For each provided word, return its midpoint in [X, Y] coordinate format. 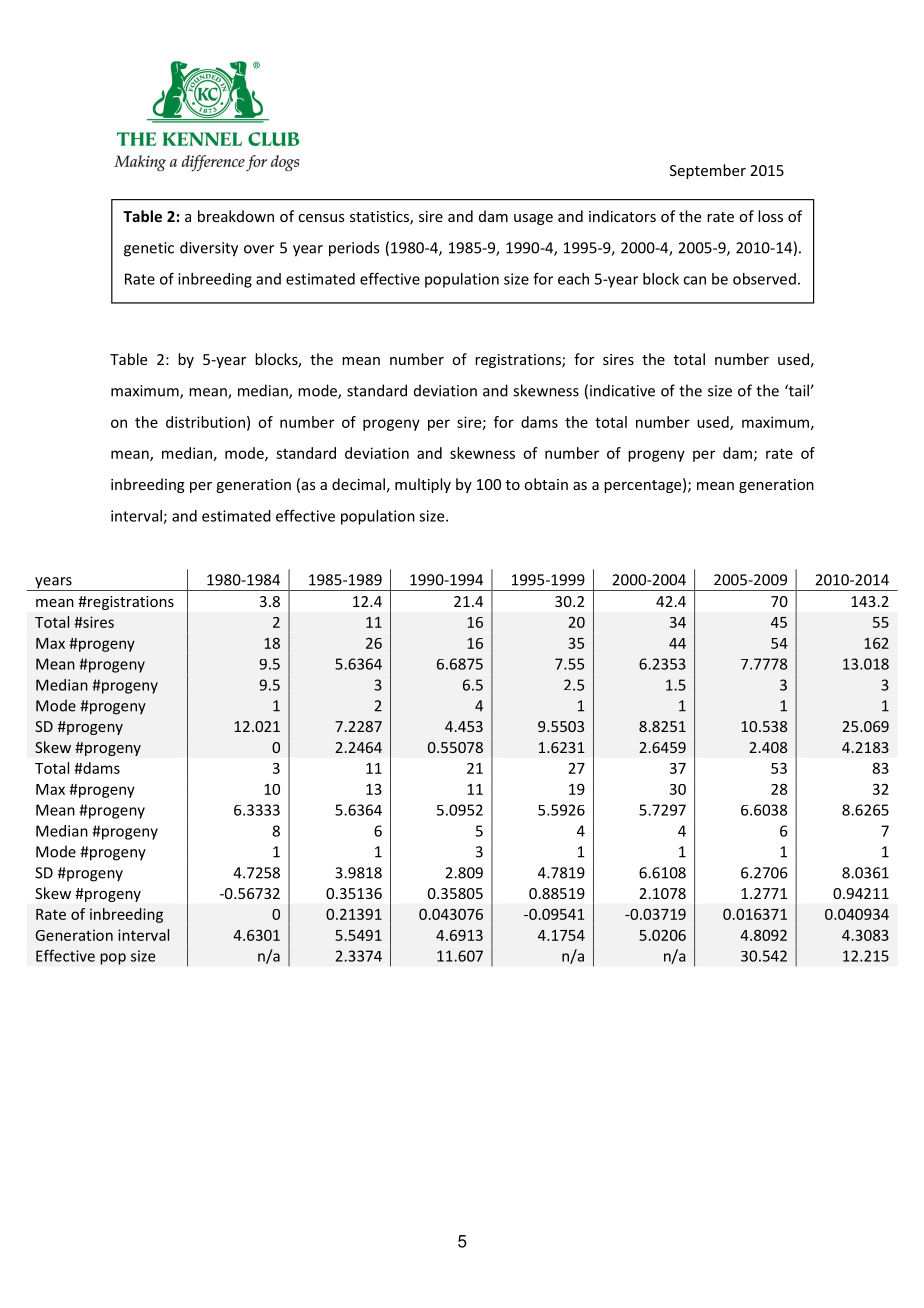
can [694, 280]
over [259, 249]
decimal [358, 484]
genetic [149, 249]
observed [764, 279]
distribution [205, 422]
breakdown [236, 216]
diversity [209, 249]
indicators [622, 216]
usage [533, 219]
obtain [546, 484]
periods [354, 249]
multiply [423, 485]
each [573, 279]
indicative [622, 390]
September [708, 171]
